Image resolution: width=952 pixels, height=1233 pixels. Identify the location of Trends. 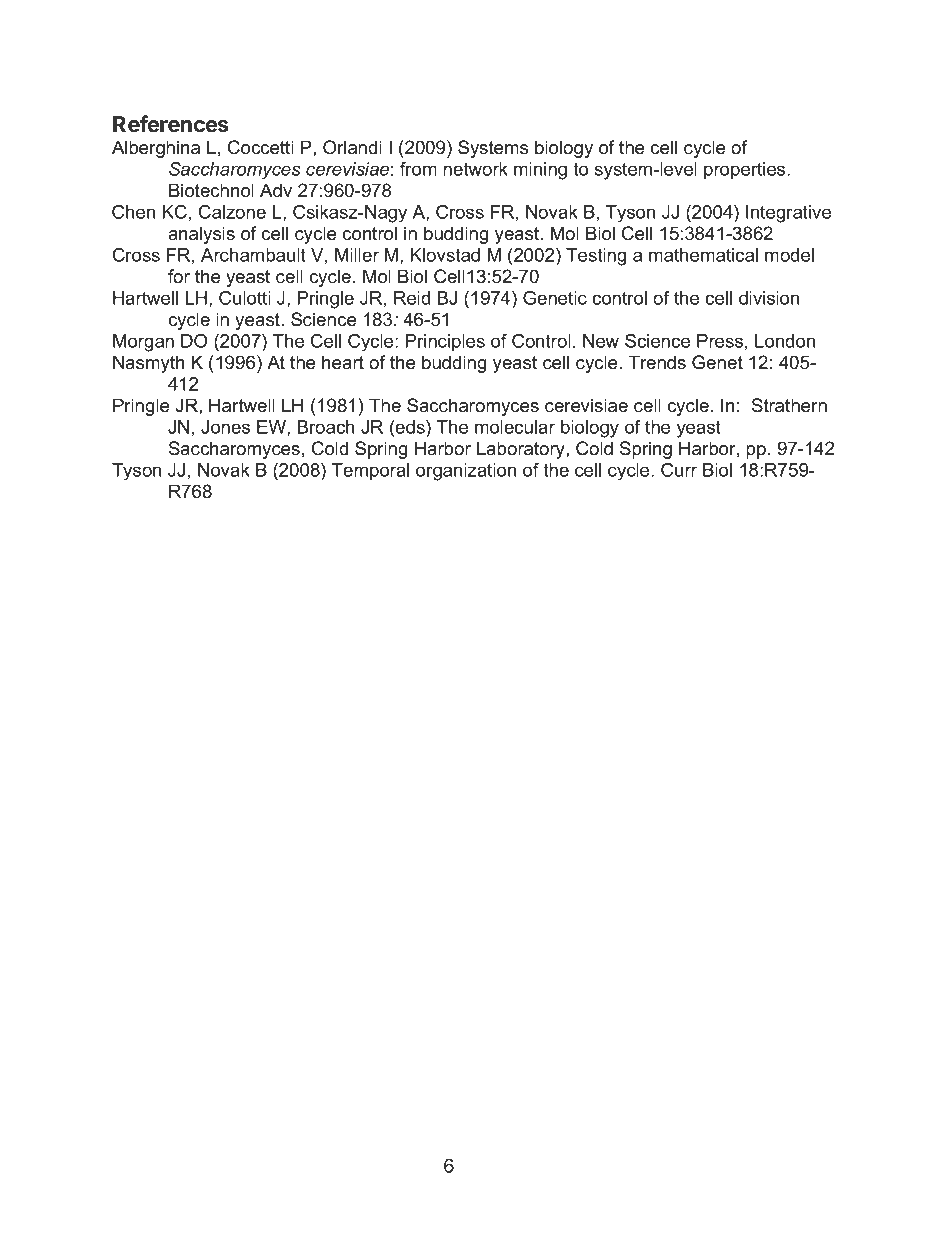
(657, 362).
